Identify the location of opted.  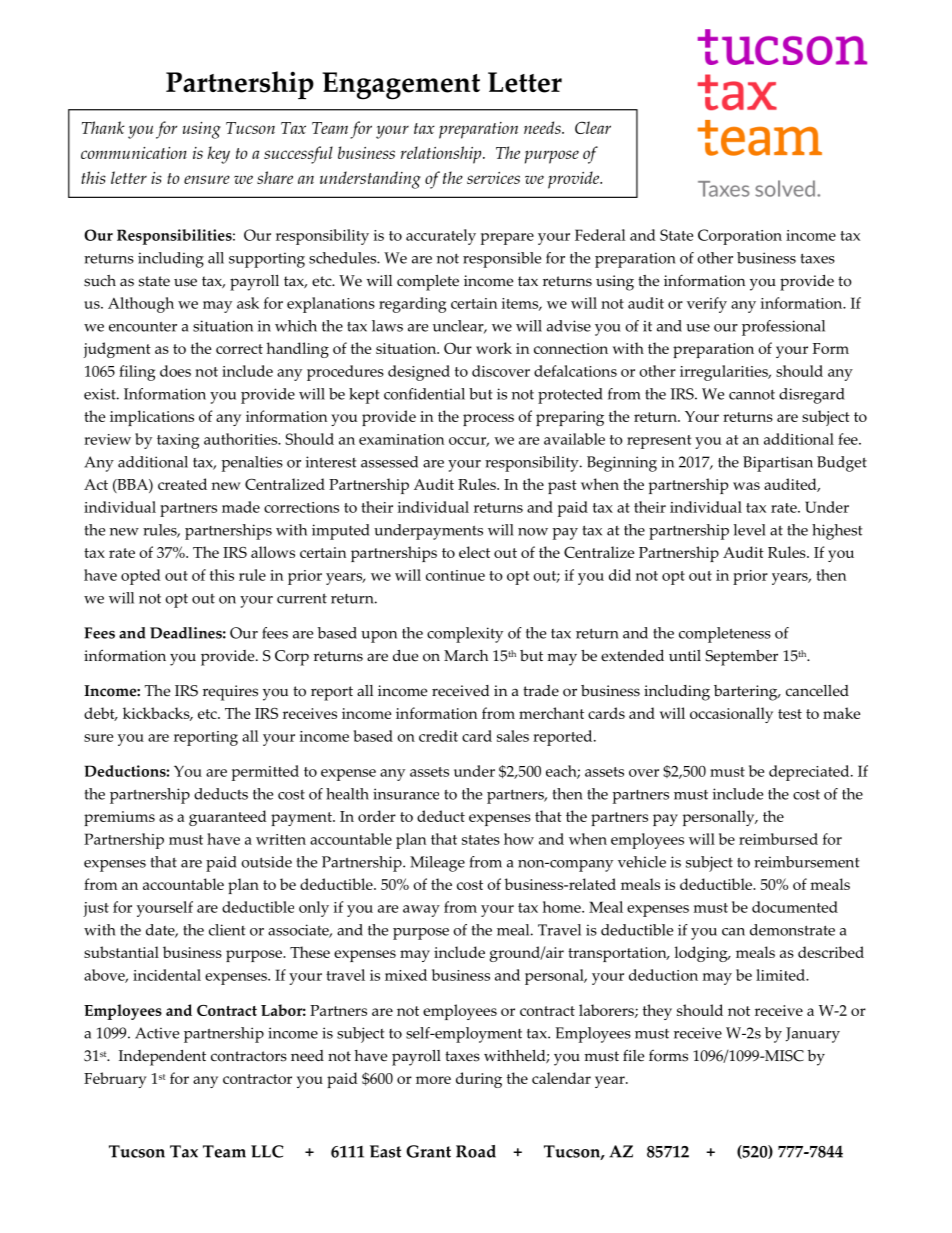
(141, 577).
